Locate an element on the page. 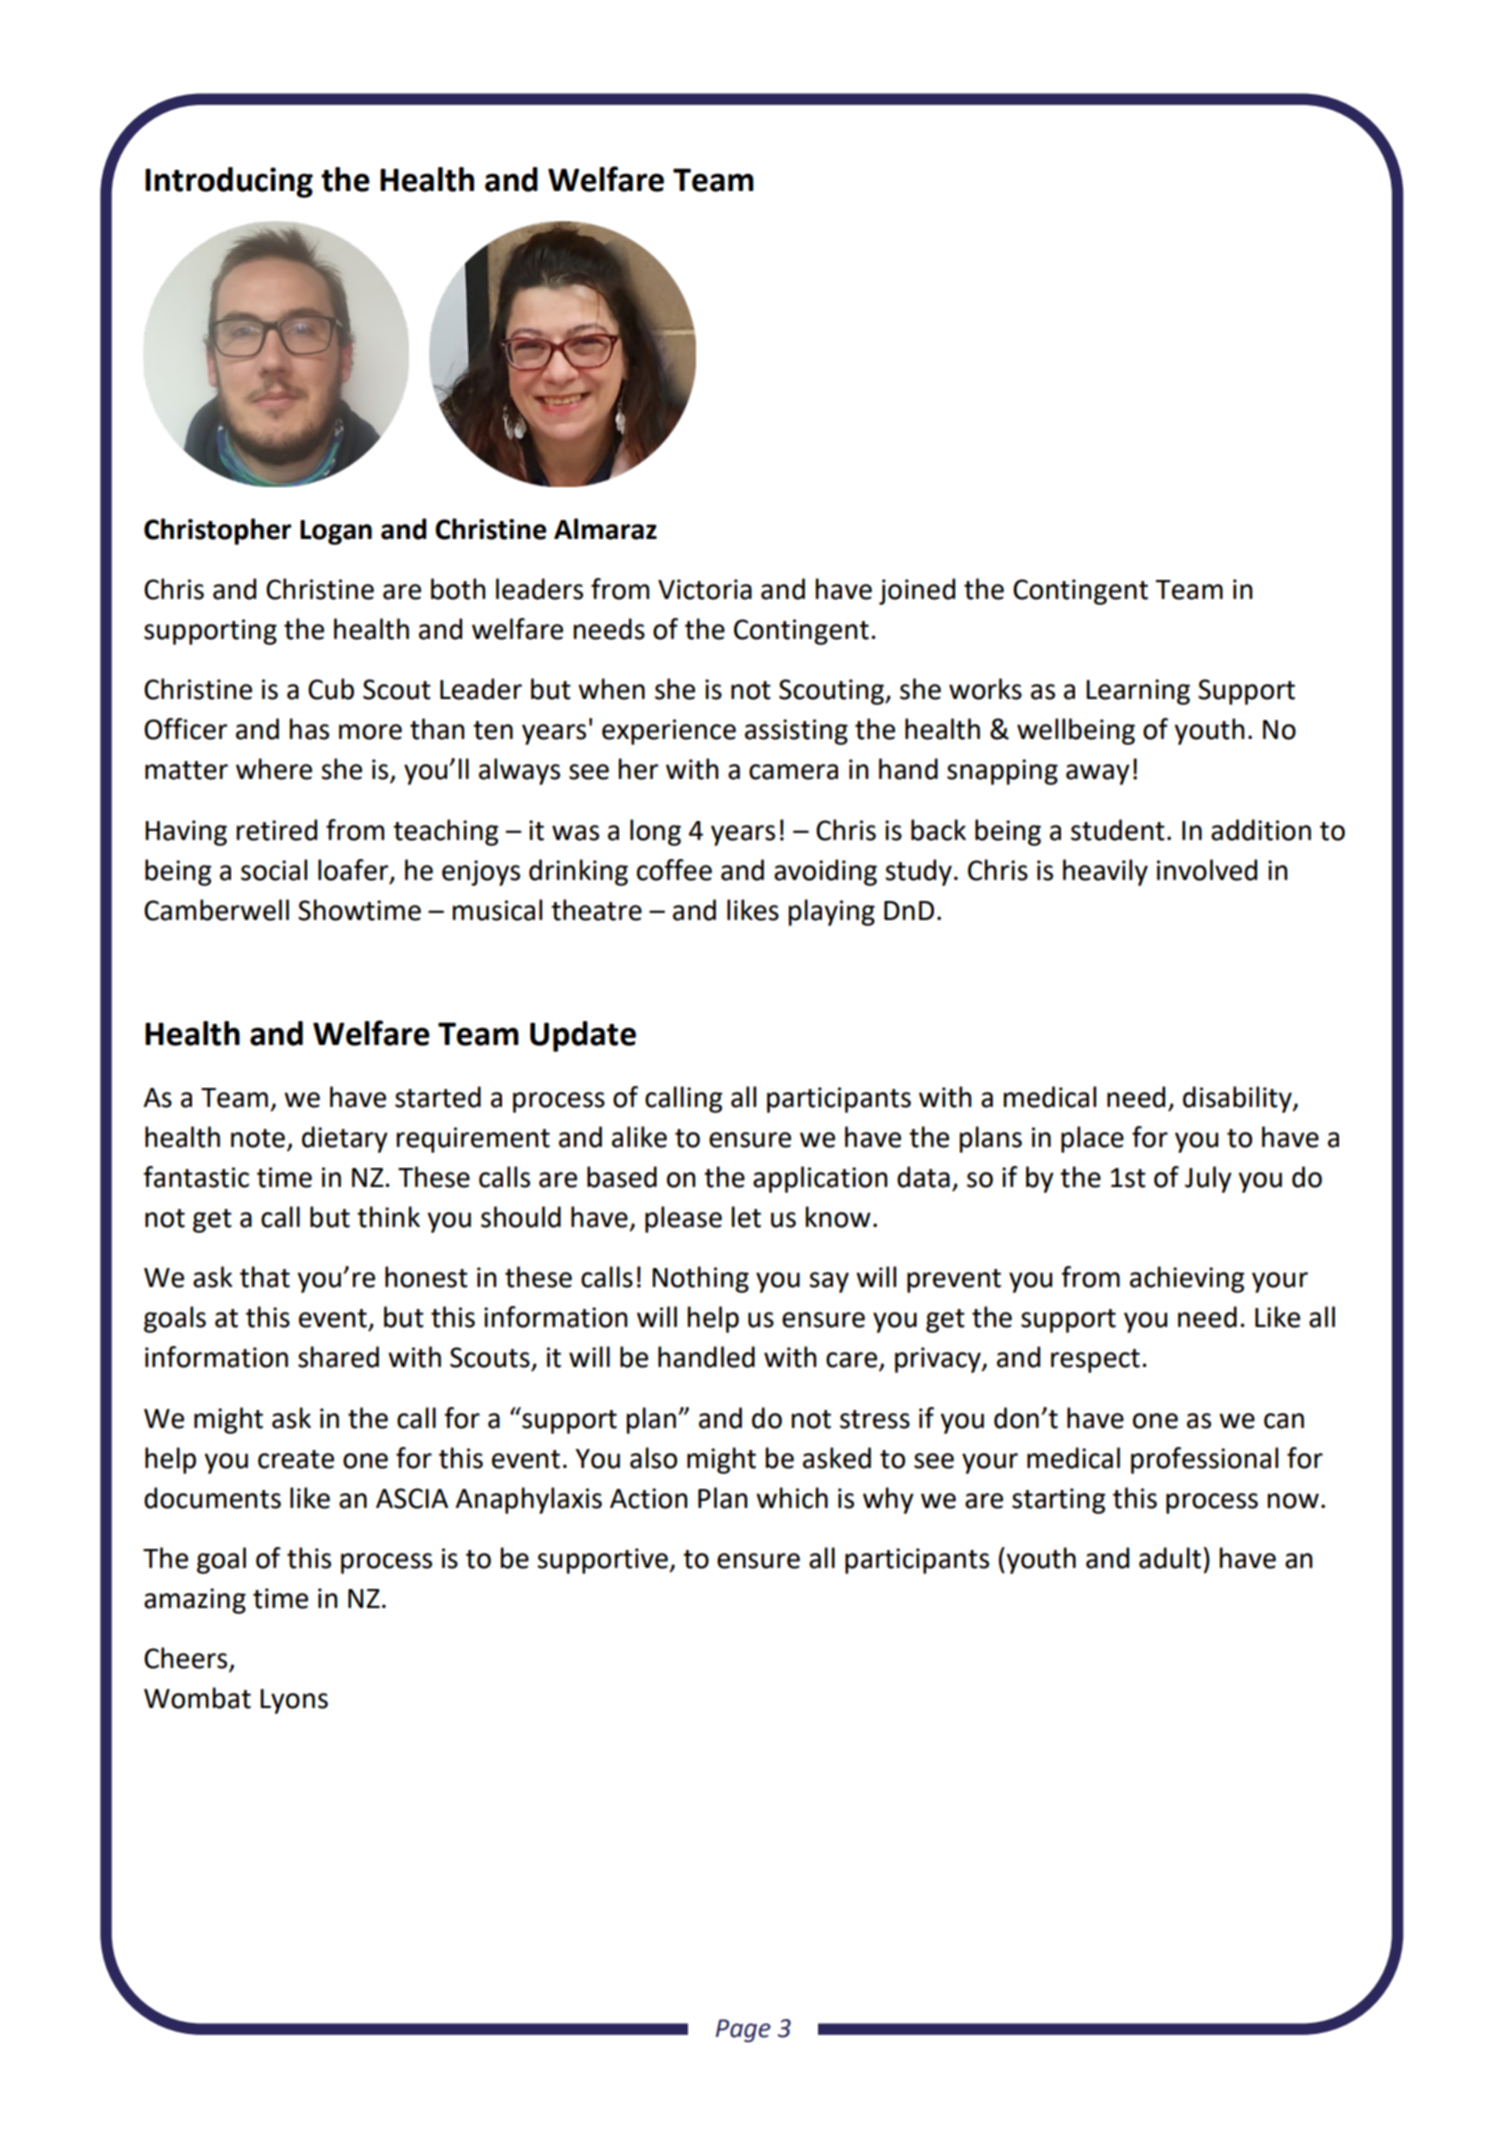  shared is located at coordinates (338, 1357).
